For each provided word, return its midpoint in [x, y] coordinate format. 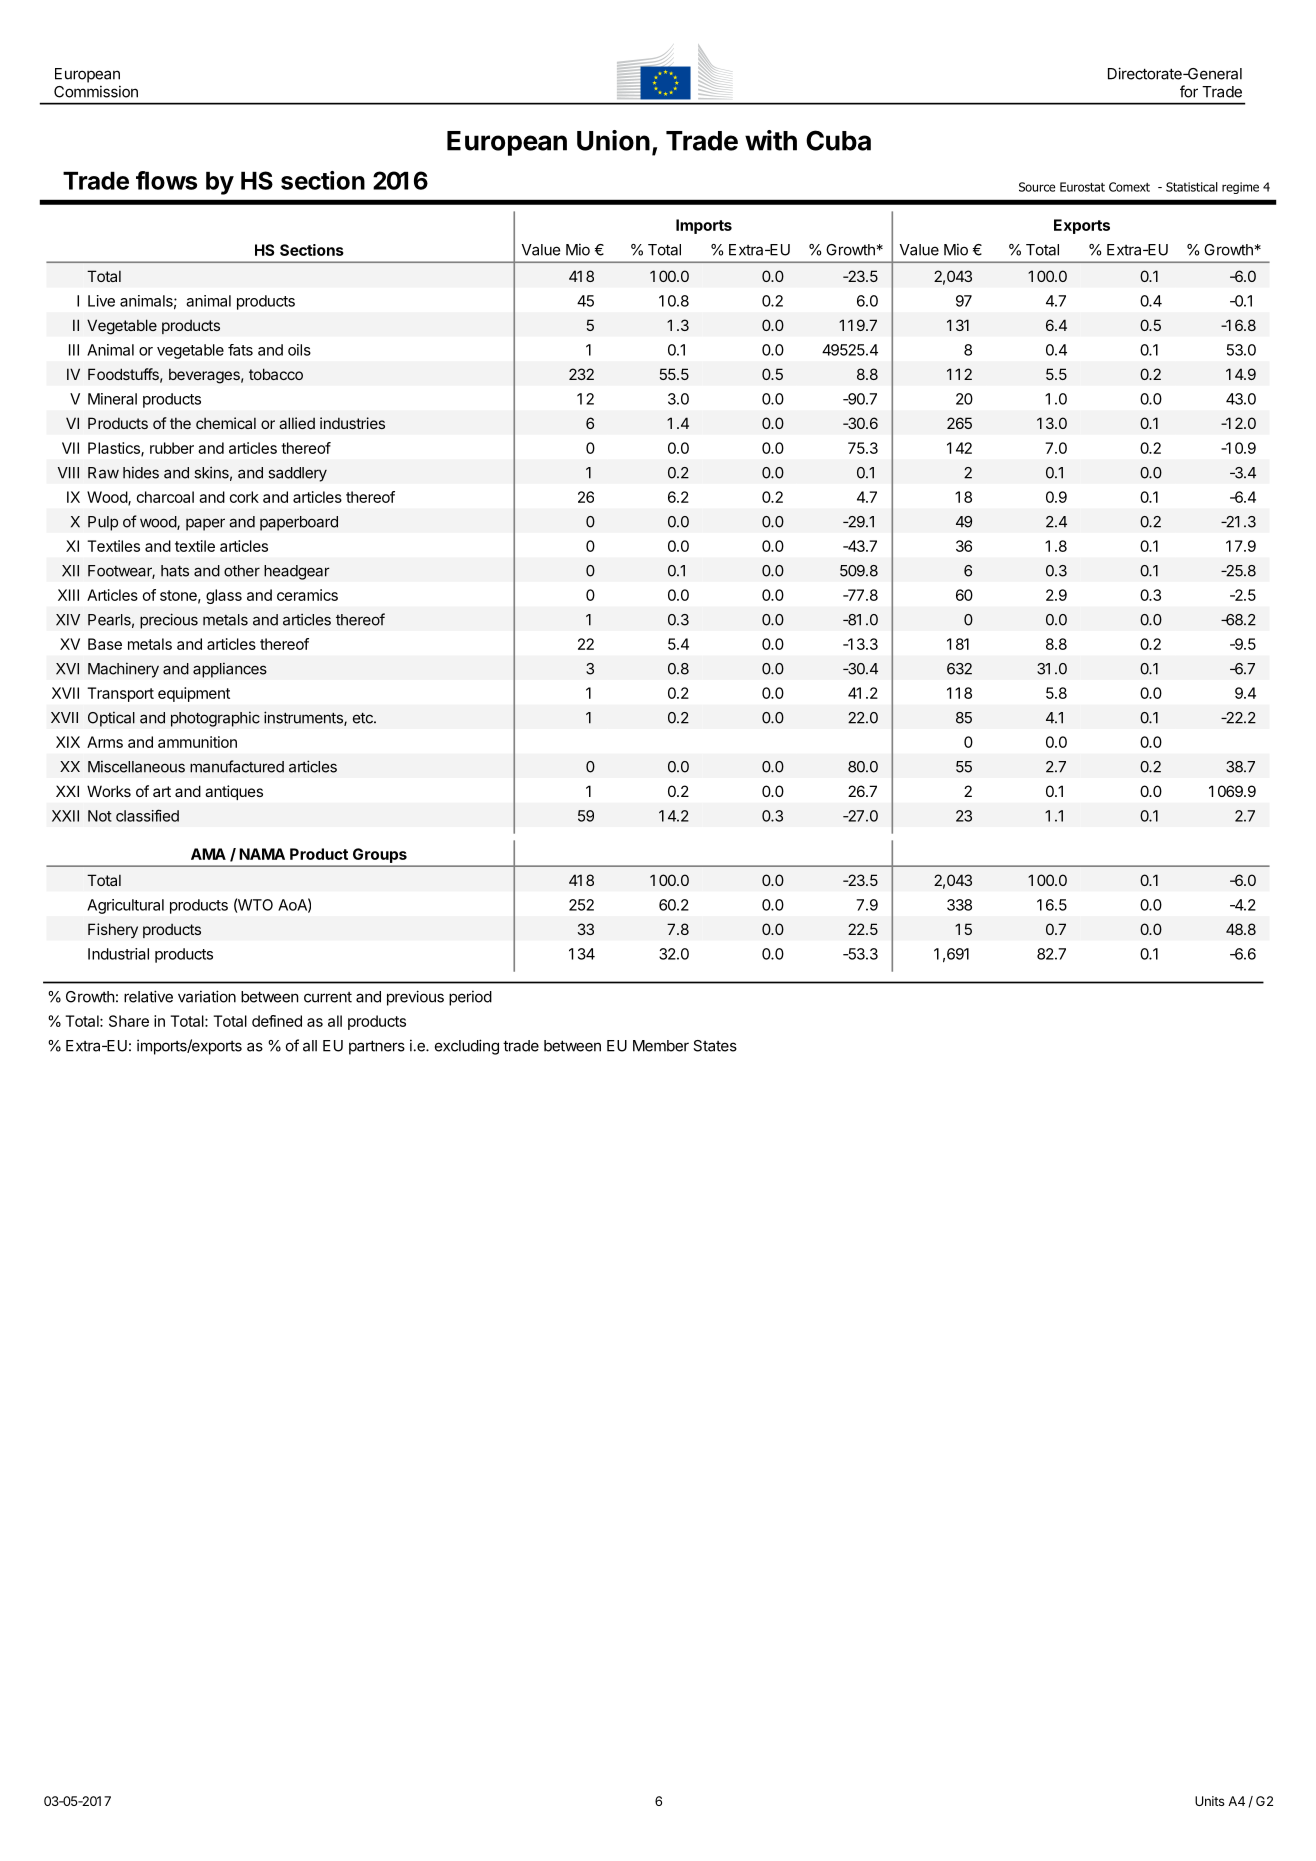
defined [277, 1021]
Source [1037, 187]
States [715, 1046]
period [470, 998]
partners [377, 1047]
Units [1210, 1801]
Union [613, 140]
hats [175, 571]
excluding [467, 1047]
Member [661, 1046]
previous [415, 998]
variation [207, 996]
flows [166, 180]
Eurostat [1082, 187]
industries [352, 423]
